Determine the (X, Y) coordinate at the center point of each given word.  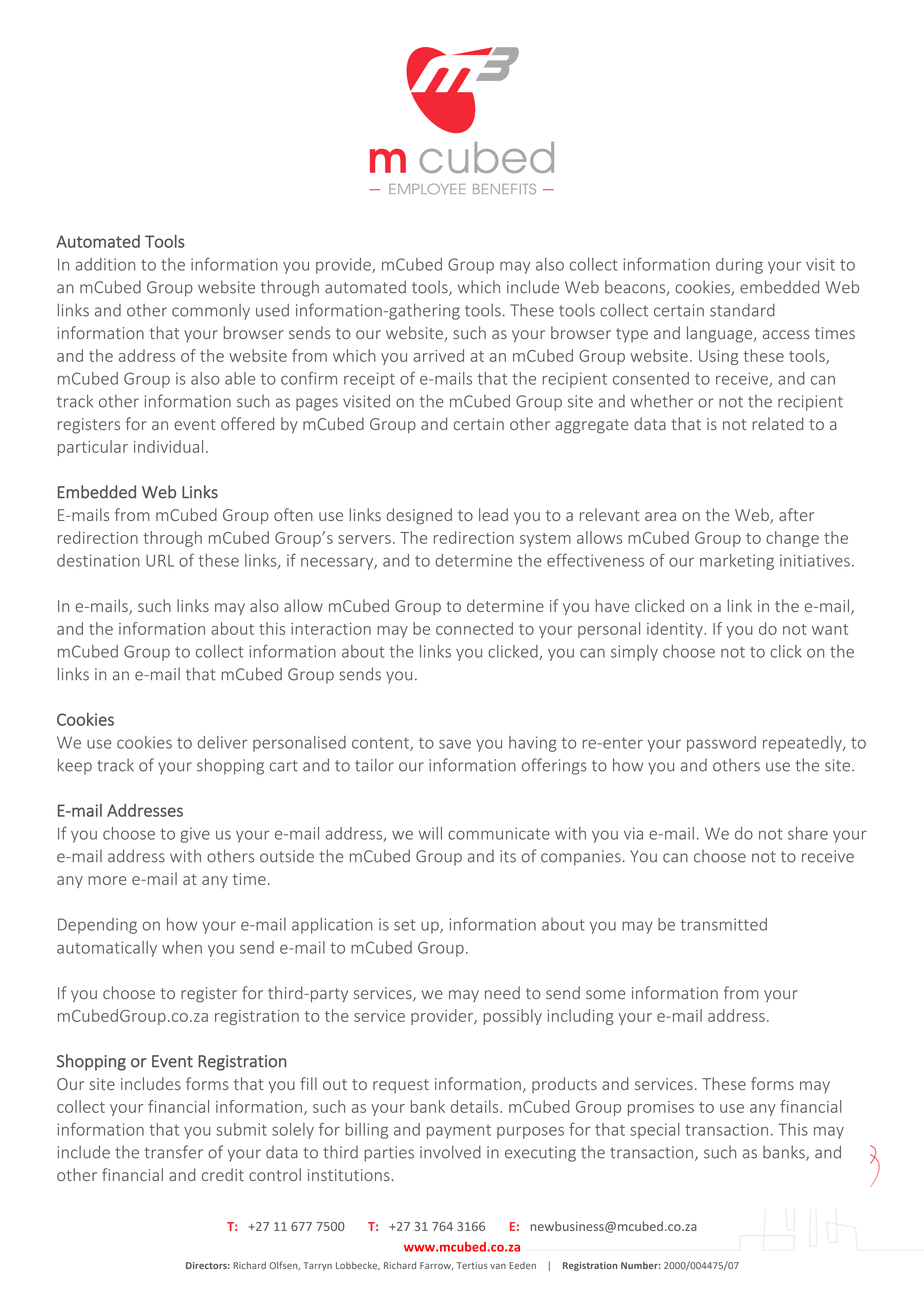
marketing (737, 562)
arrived (438, 355)
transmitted (723, 924)
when (182, 947)
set (404, 925)
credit (223, 1174)
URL (160, 560)
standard (742, 310)
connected (474, 628)
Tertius (472, 1265)
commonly (211, 312)
